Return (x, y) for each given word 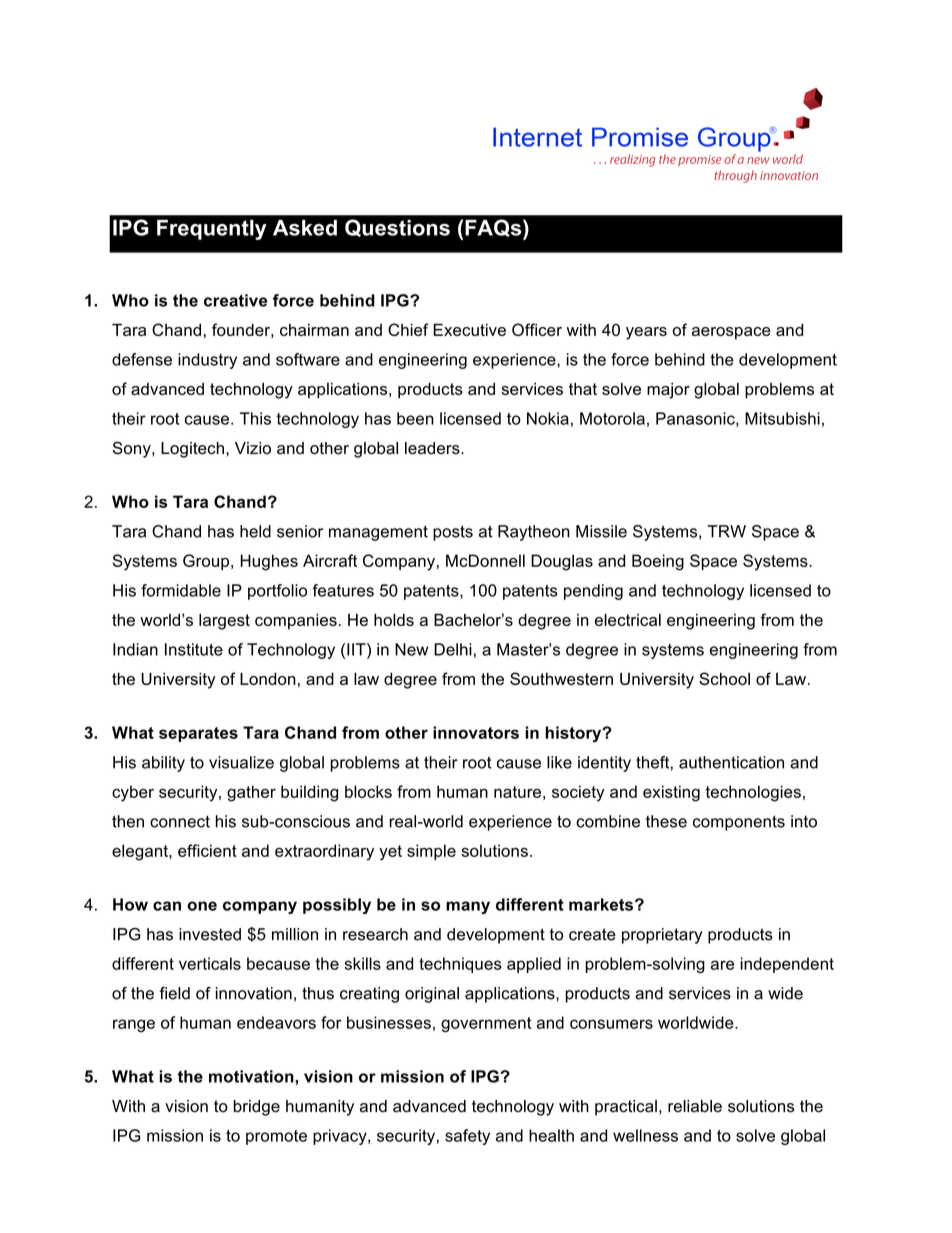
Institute (194, 649)
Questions (397, 228)
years (646, 333)
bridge (257, 1108)
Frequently (212, 230)
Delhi (453, 649)
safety (467, 1137)
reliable (695, 1106)
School (724, 678)
